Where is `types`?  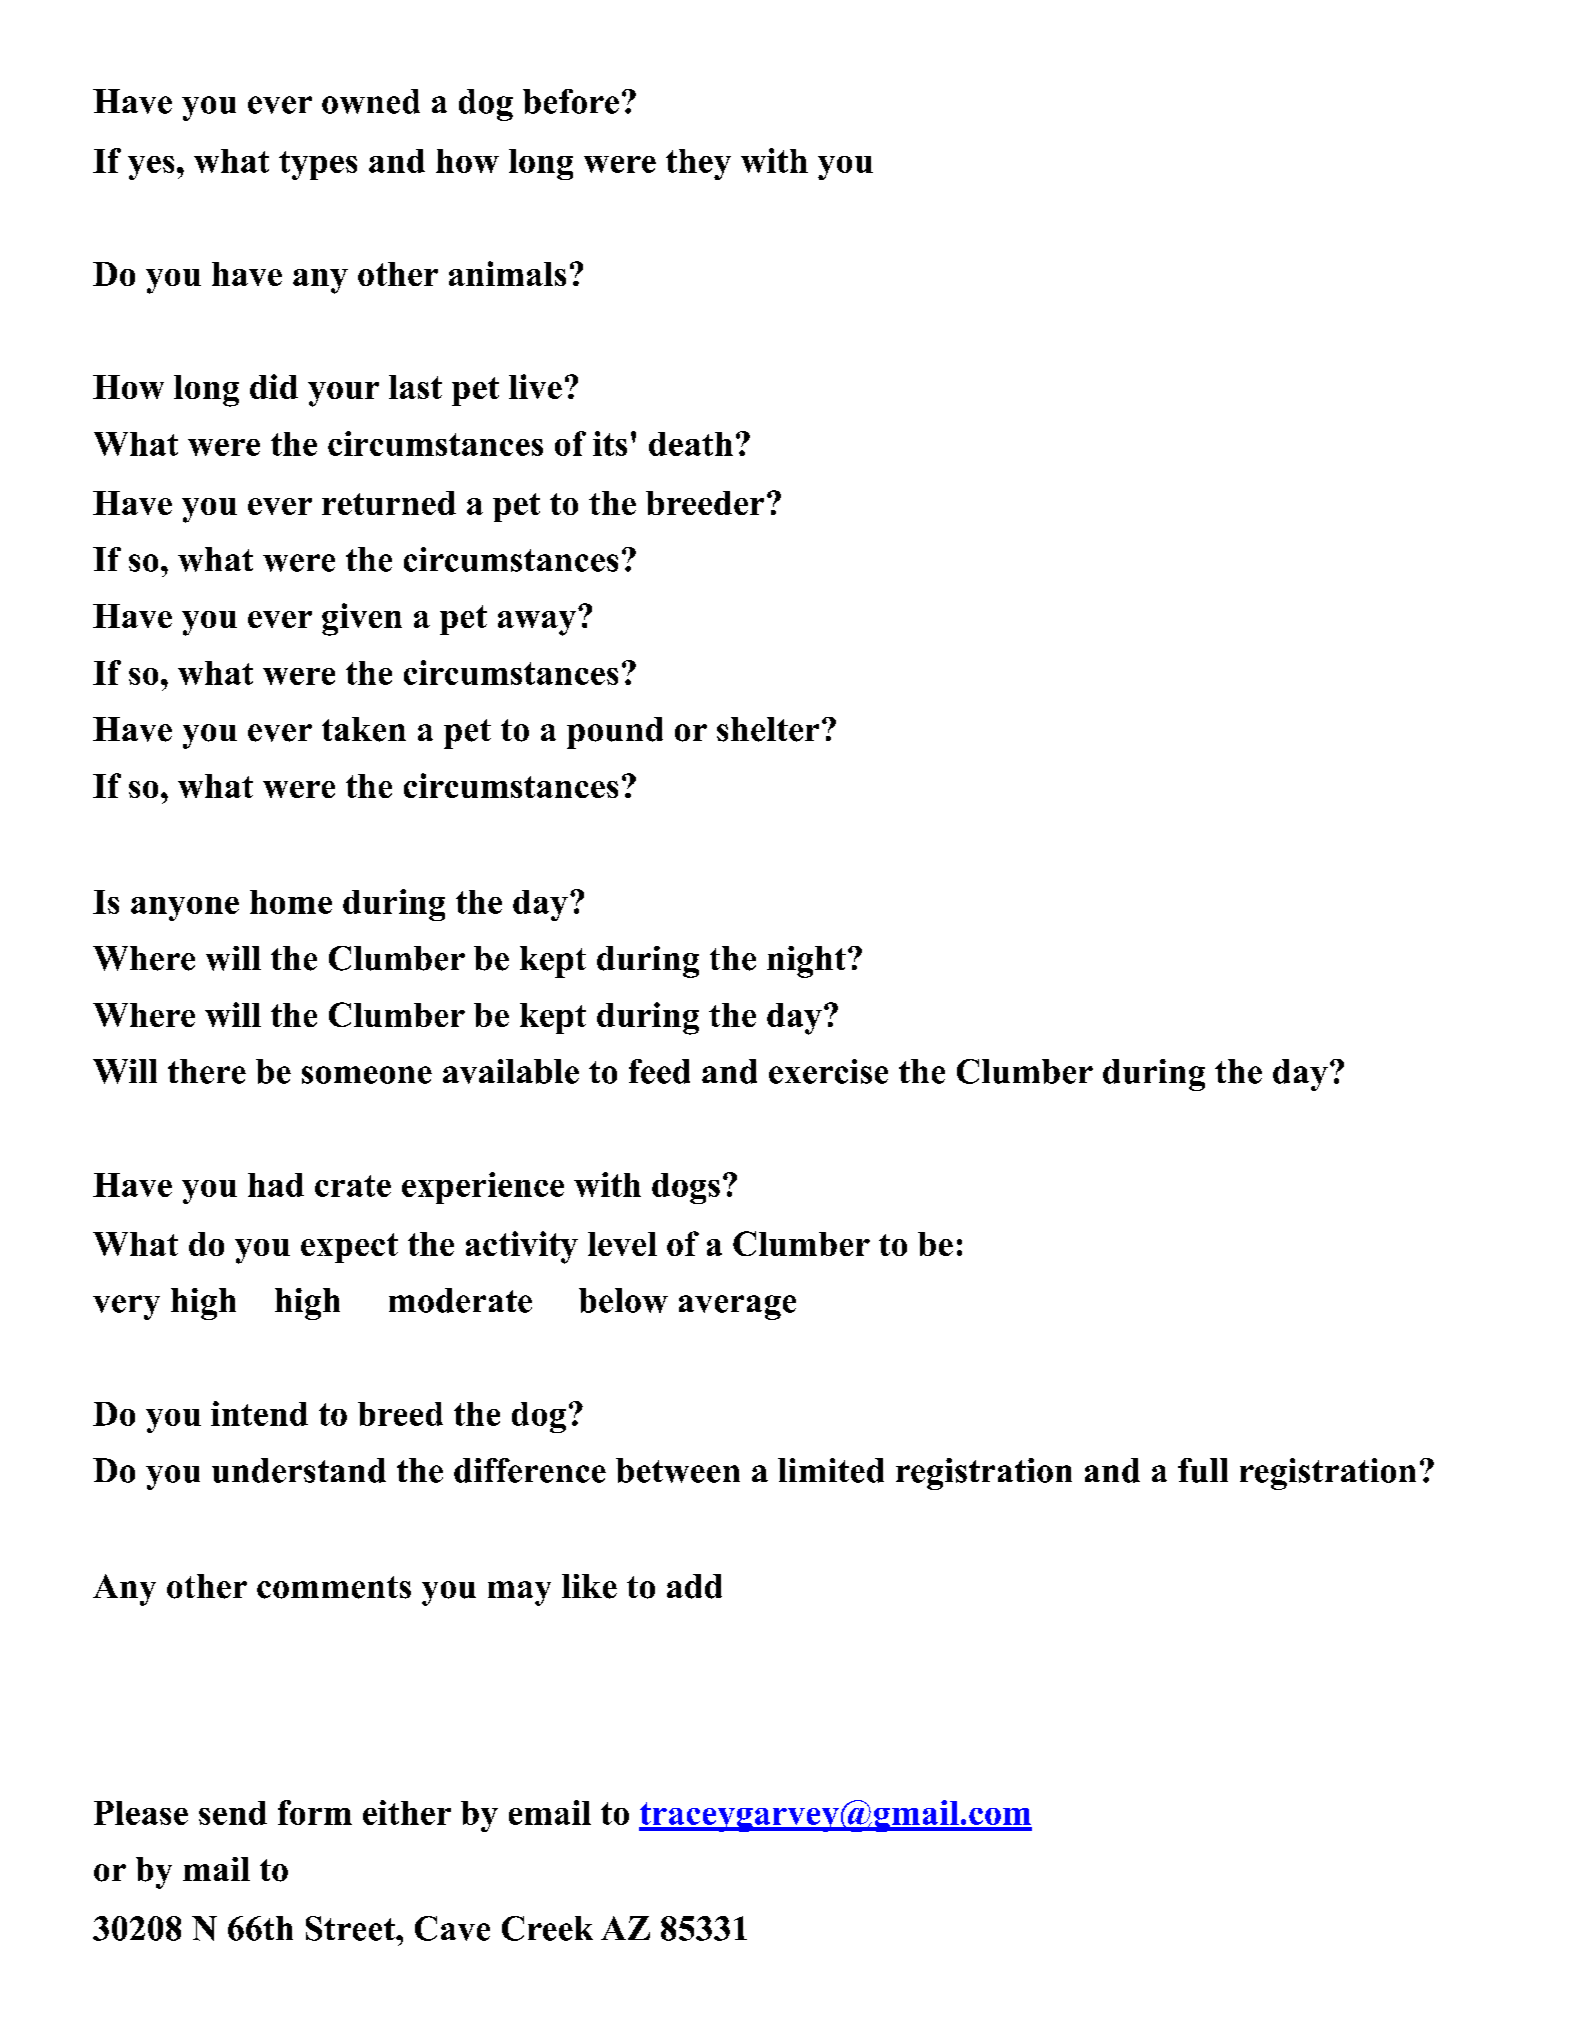
types is located at coordinates (318, 165).
